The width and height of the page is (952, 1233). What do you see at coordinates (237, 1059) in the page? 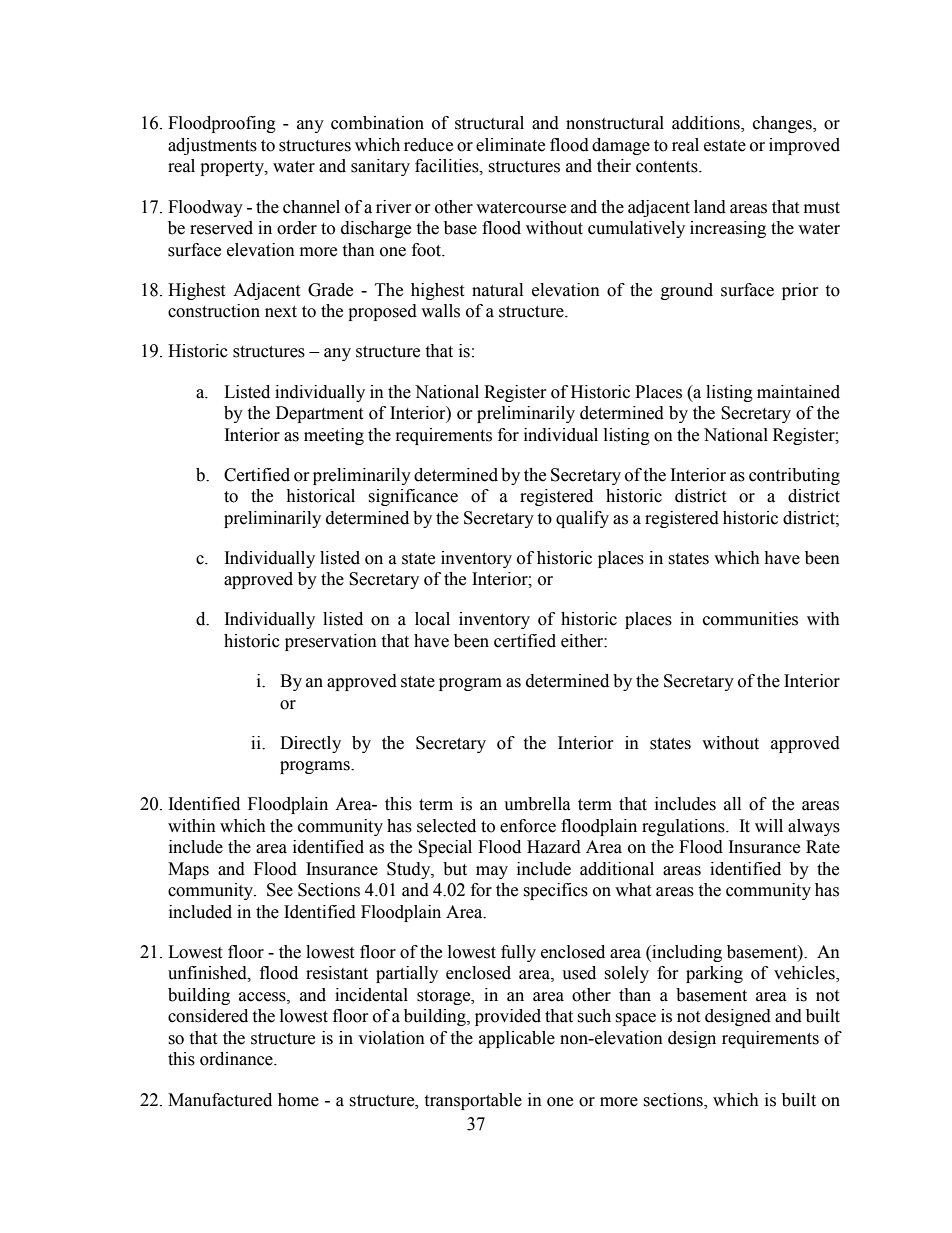
I see `ordinance` at bounding box center [237, 1059].
